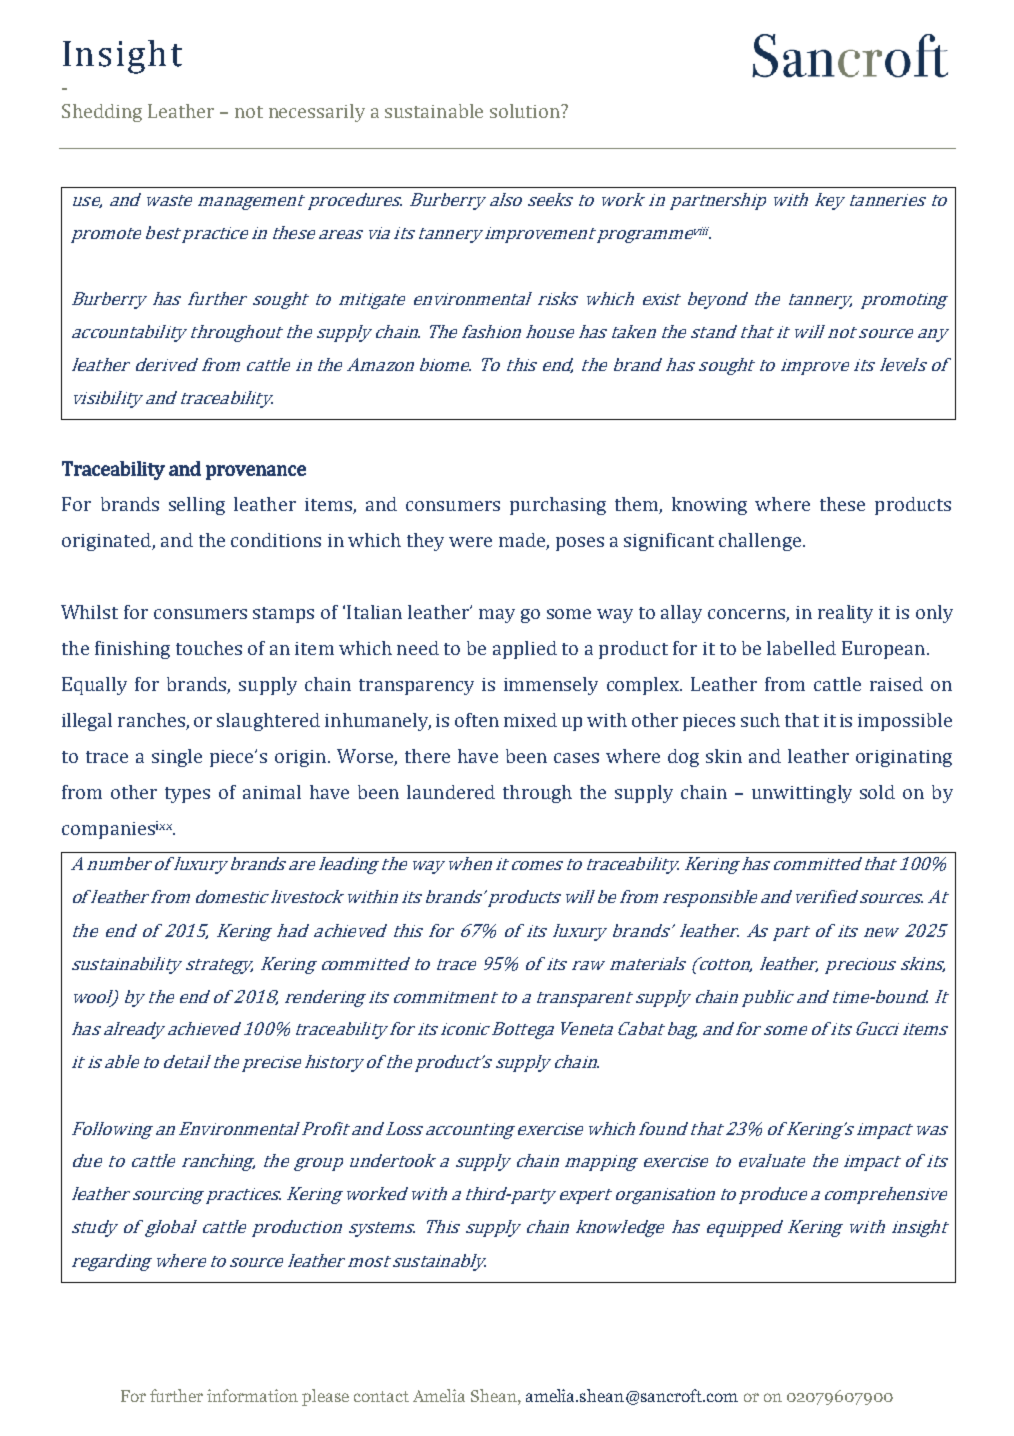 The image size is (1014, 1436). Describe the element at coordinates (760, 542) in the image. I see `challenge` at that location.
